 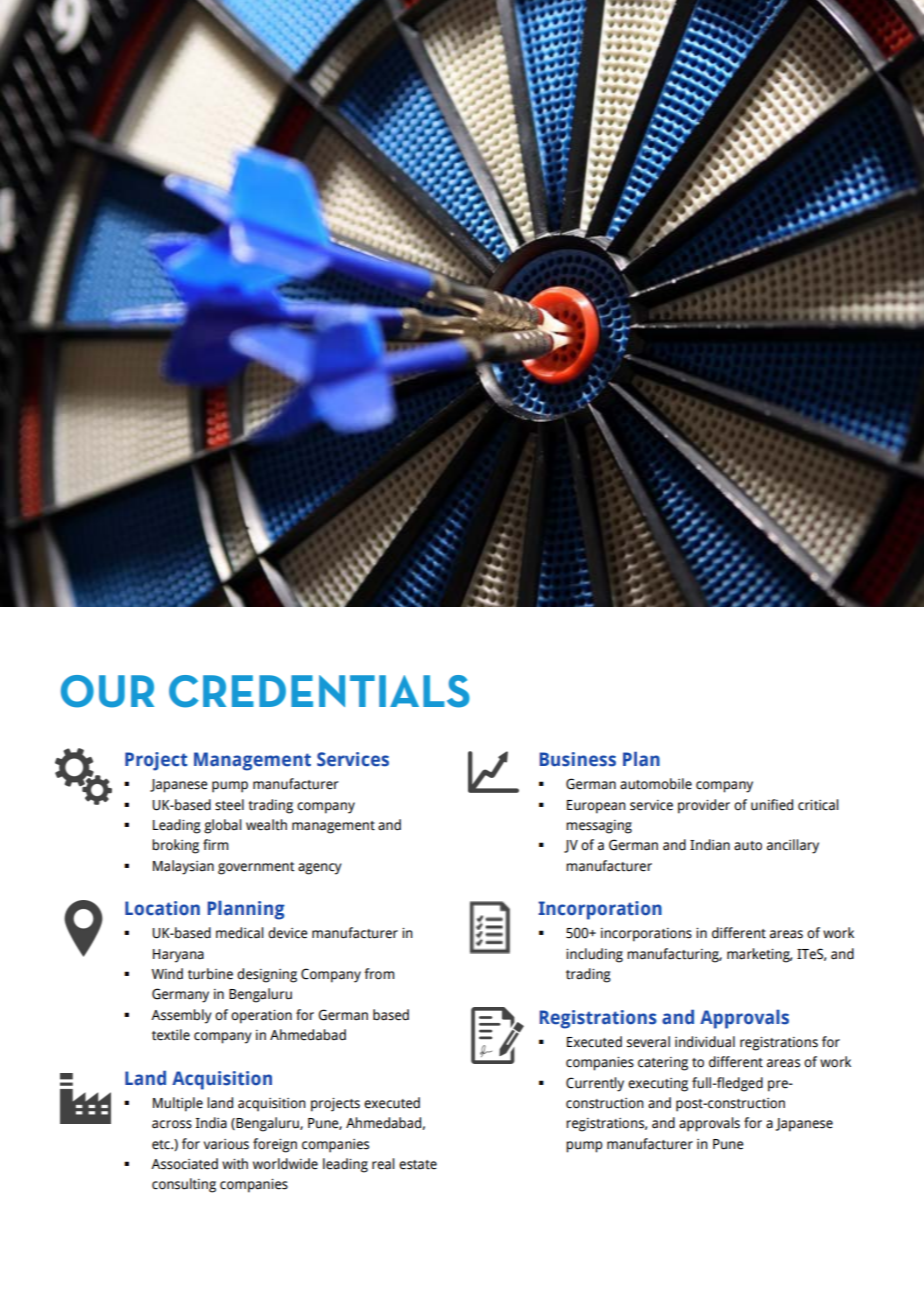 I want to click on Business, so click(x=578, y=759).
